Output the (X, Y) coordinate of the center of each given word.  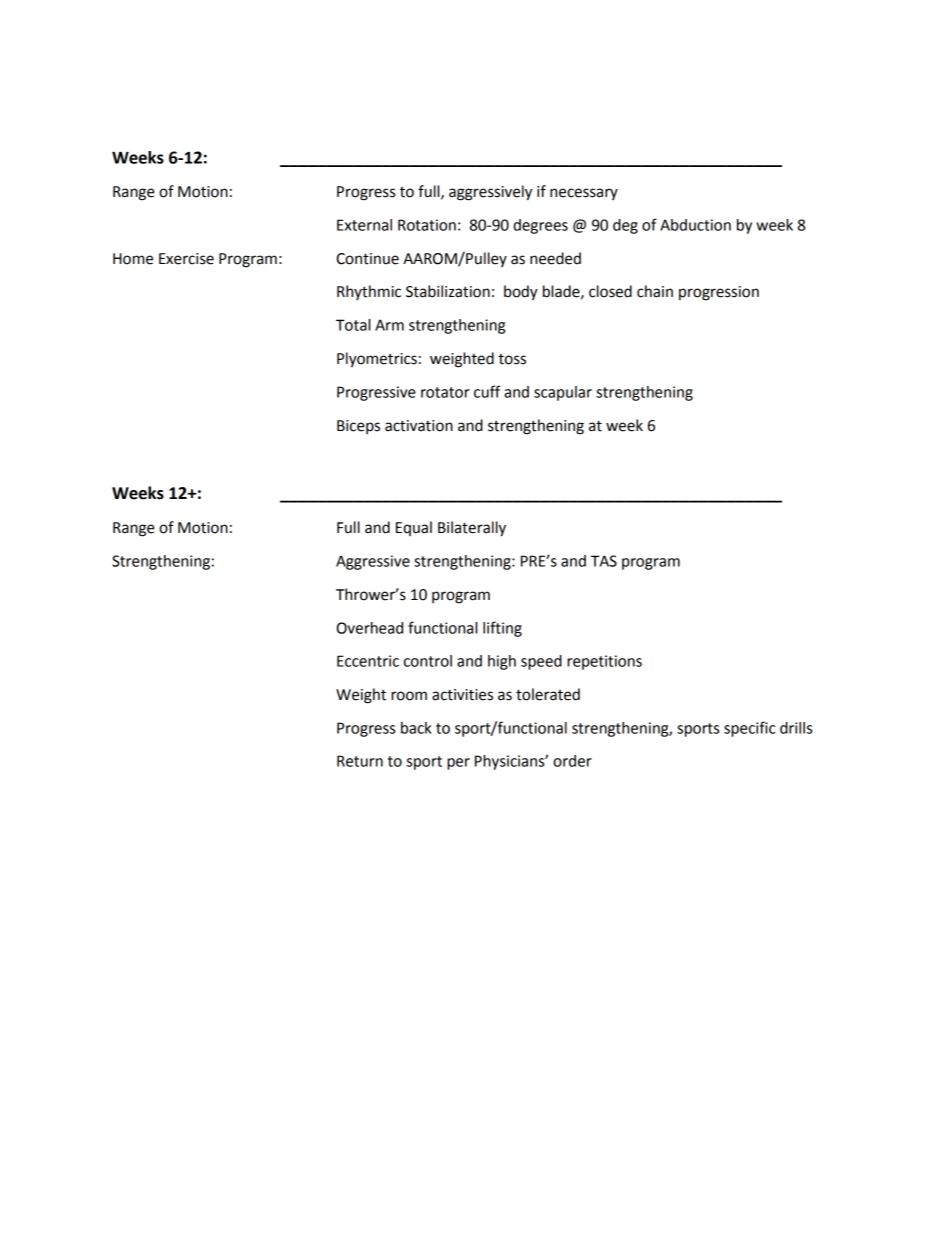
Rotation (427, 225)
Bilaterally (472, 529)
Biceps (358, 427)
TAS (604, 561)
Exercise (186, 259)
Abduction (695, 225)
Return (360, 761)
